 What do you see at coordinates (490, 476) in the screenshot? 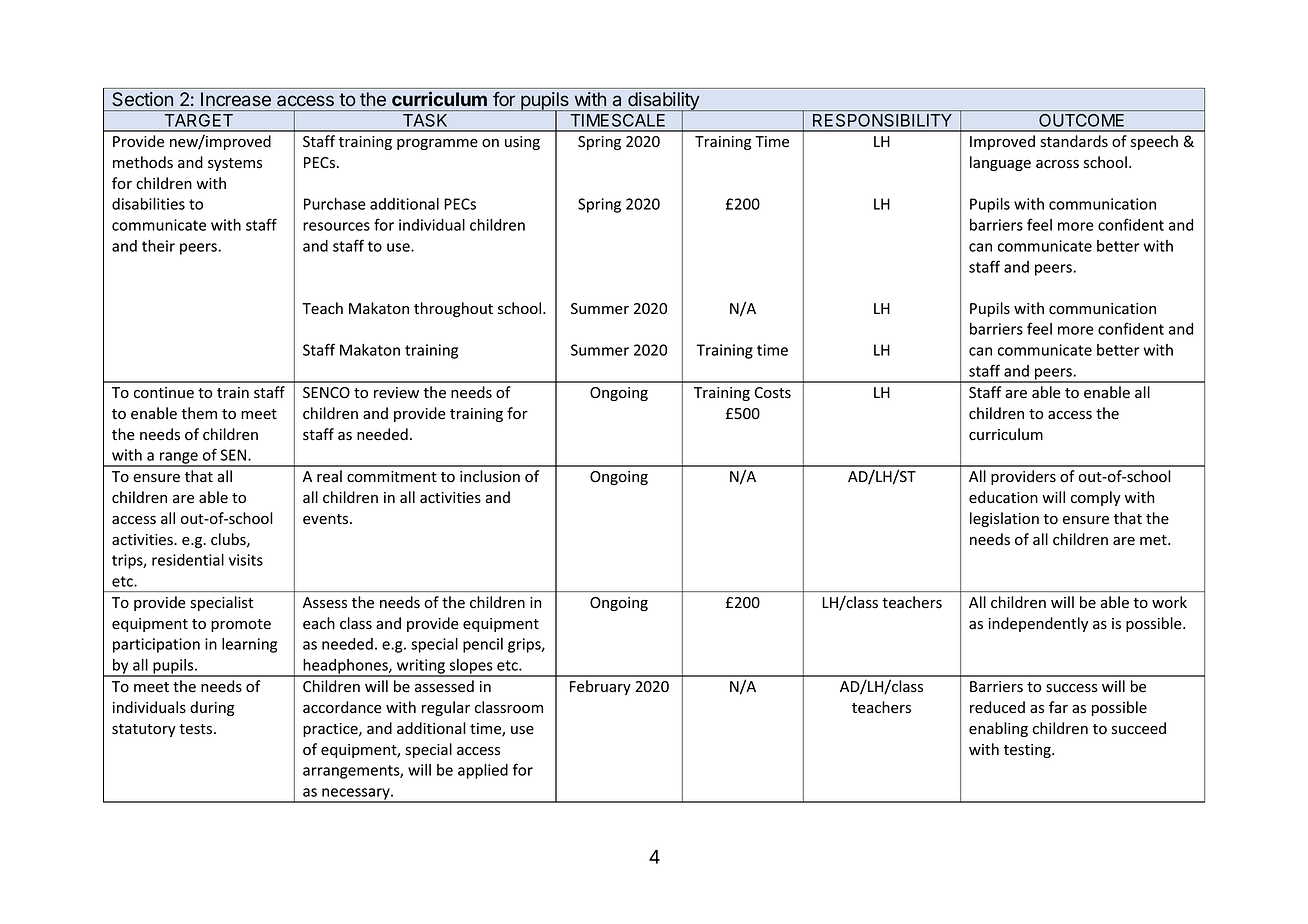
I see `inclusion` at bounding box center [490, 476].
